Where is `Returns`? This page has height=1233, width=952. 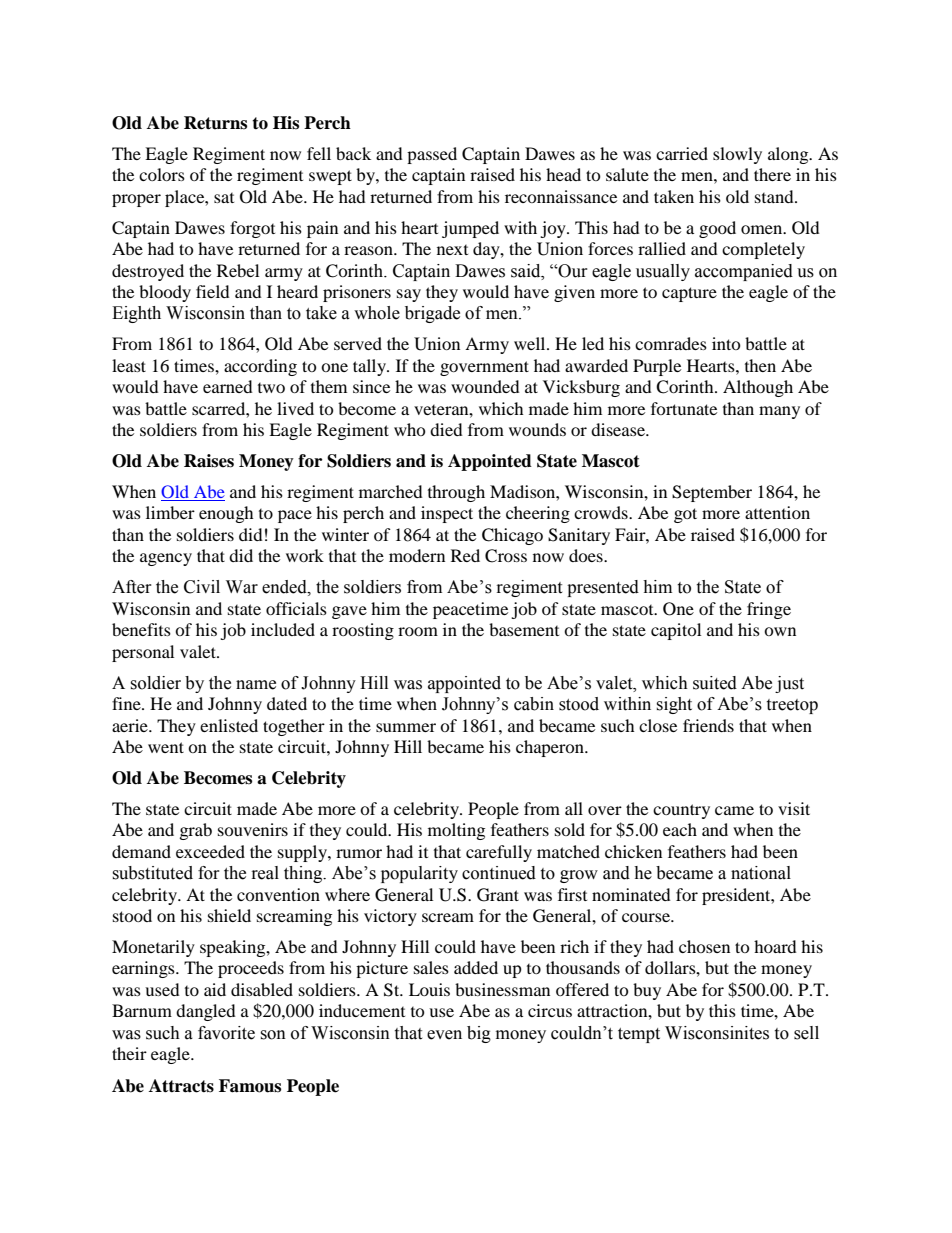 Returns is located at coordinates (215, 123).
